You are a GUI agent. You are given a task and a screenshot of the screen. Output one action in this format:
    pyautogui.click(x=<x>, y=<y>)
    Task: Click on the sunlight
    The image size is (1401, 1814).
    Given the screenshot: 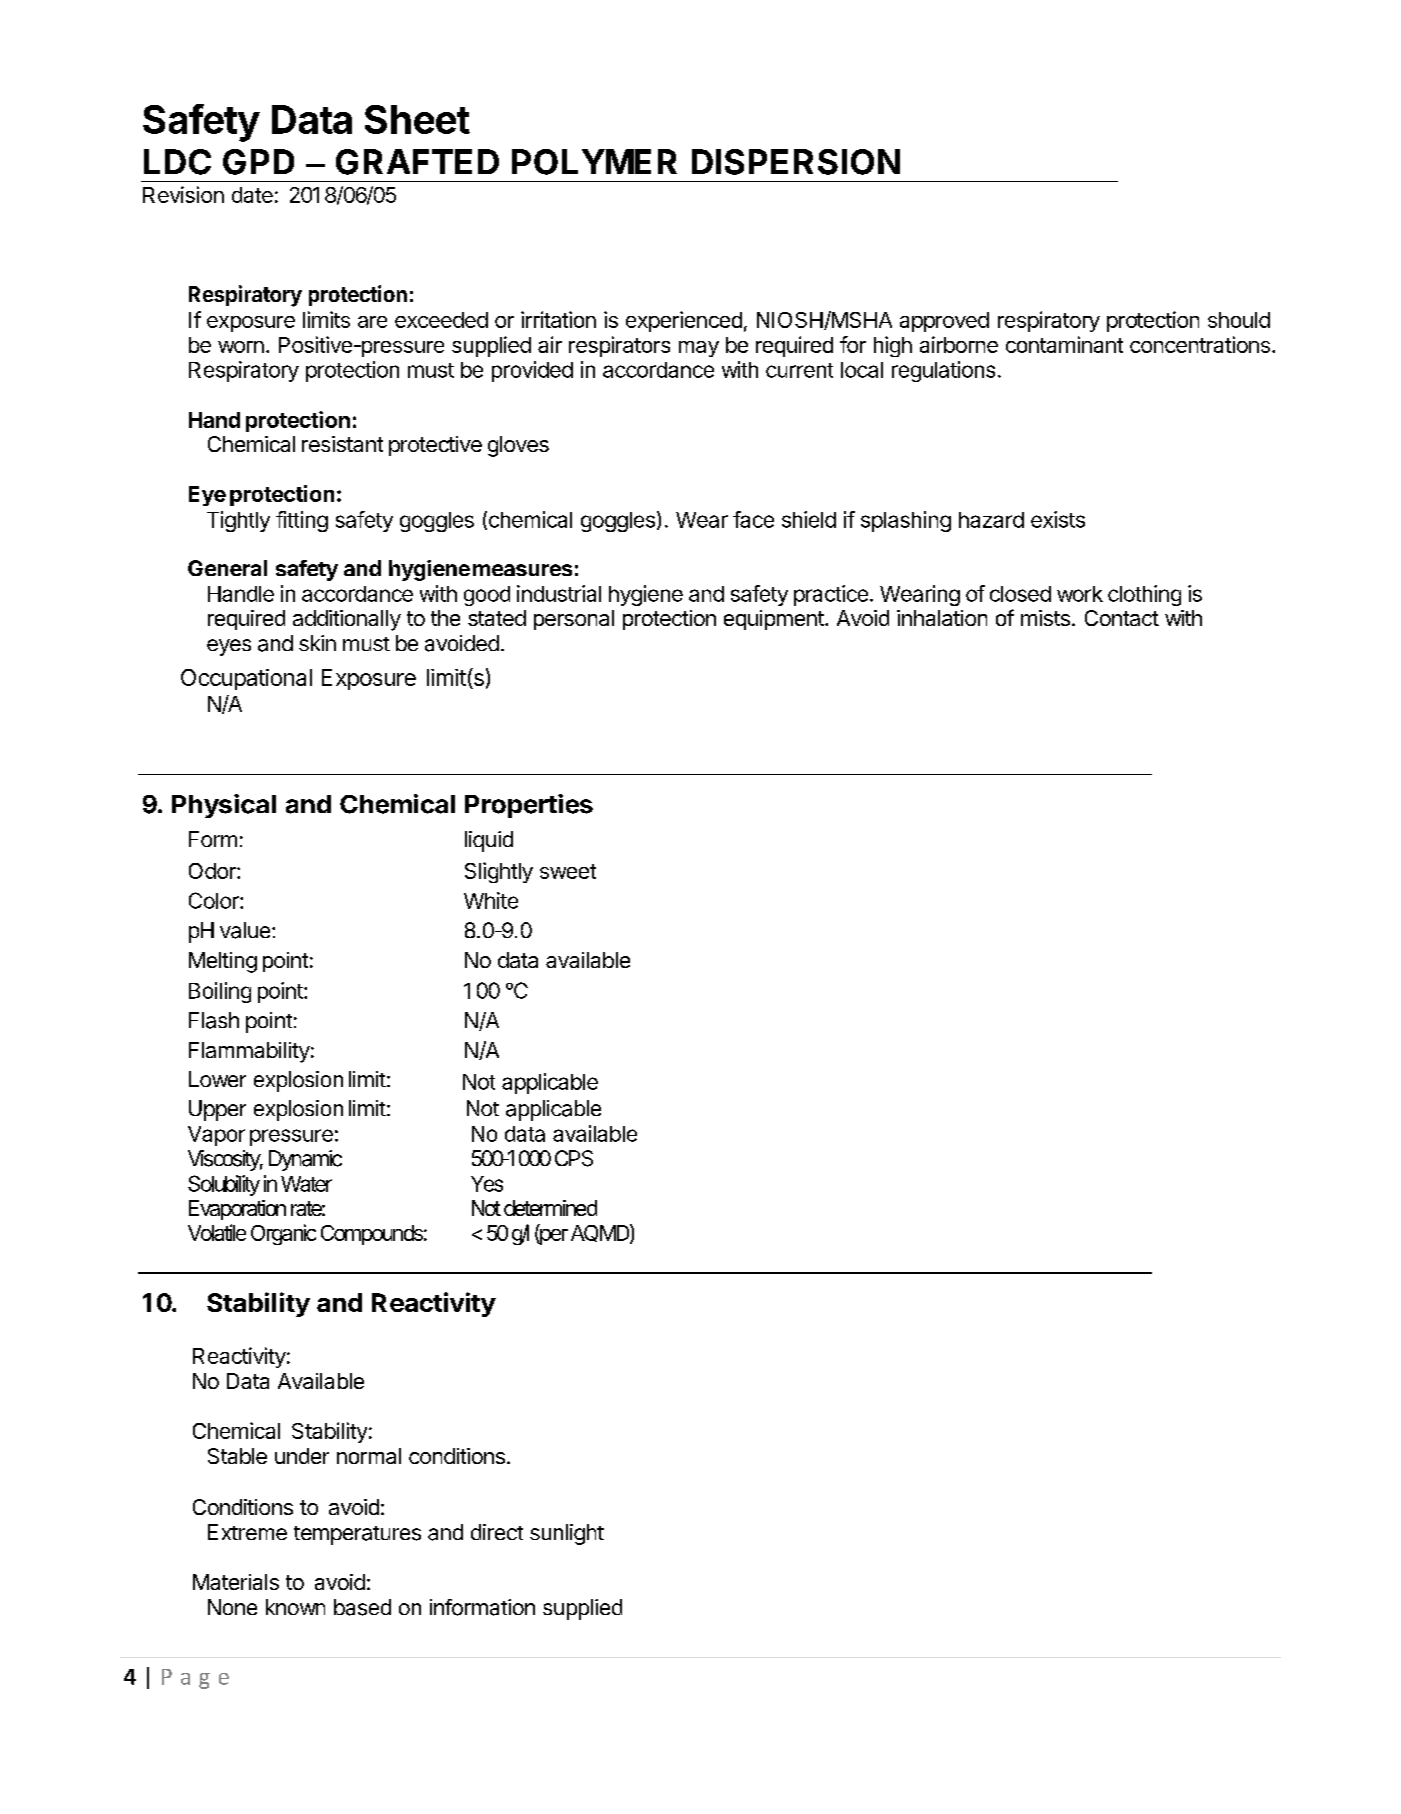 What is the action you would take?
    pyautogui.click(x=567, y=1534)
